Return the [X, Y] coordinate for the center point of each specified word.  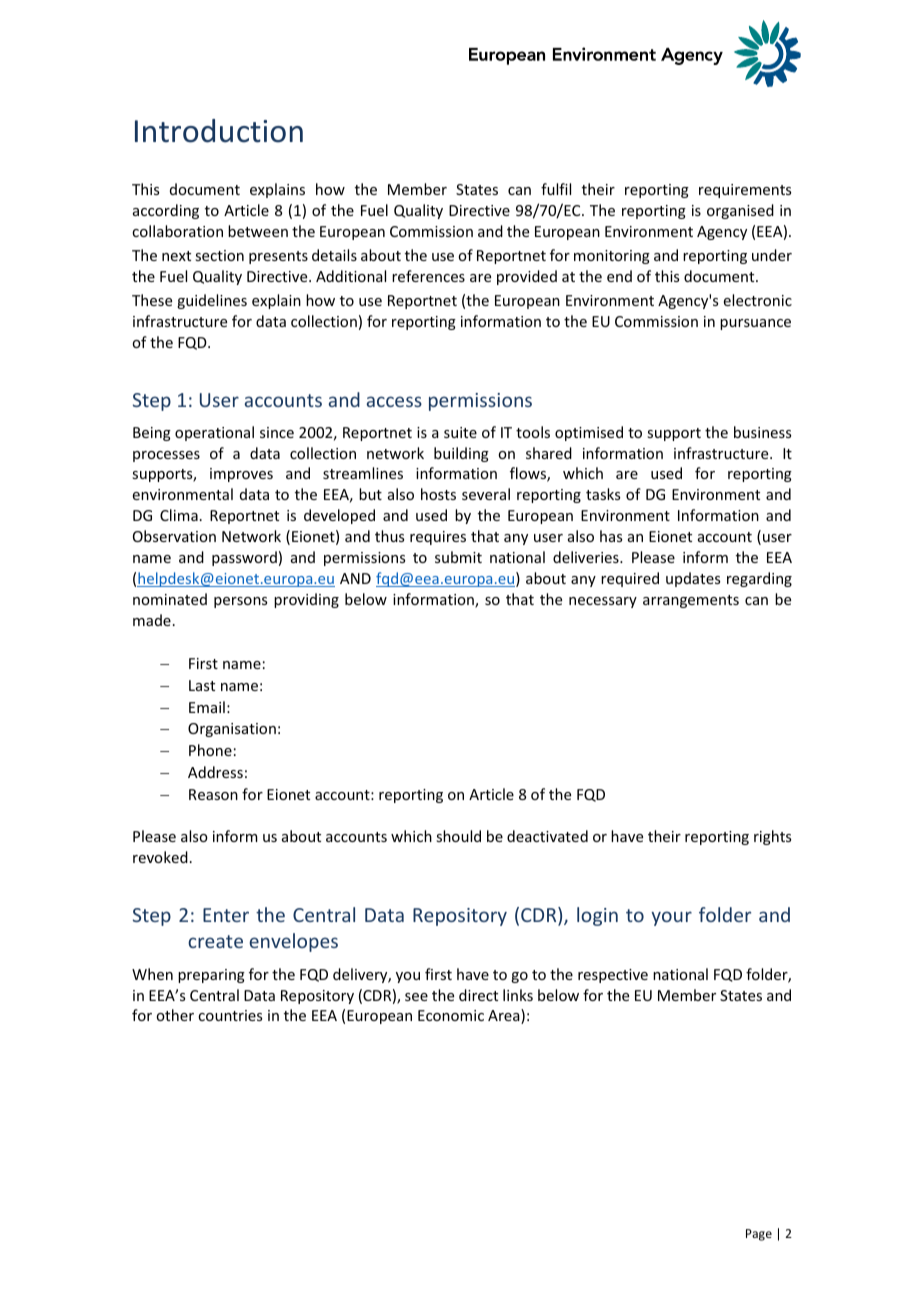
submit [458, 557]
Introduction [219, 131]
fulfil [556, 189]
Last [202, 685]
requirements [745, 191]
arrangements [691, 601]
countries [230, 1015]
